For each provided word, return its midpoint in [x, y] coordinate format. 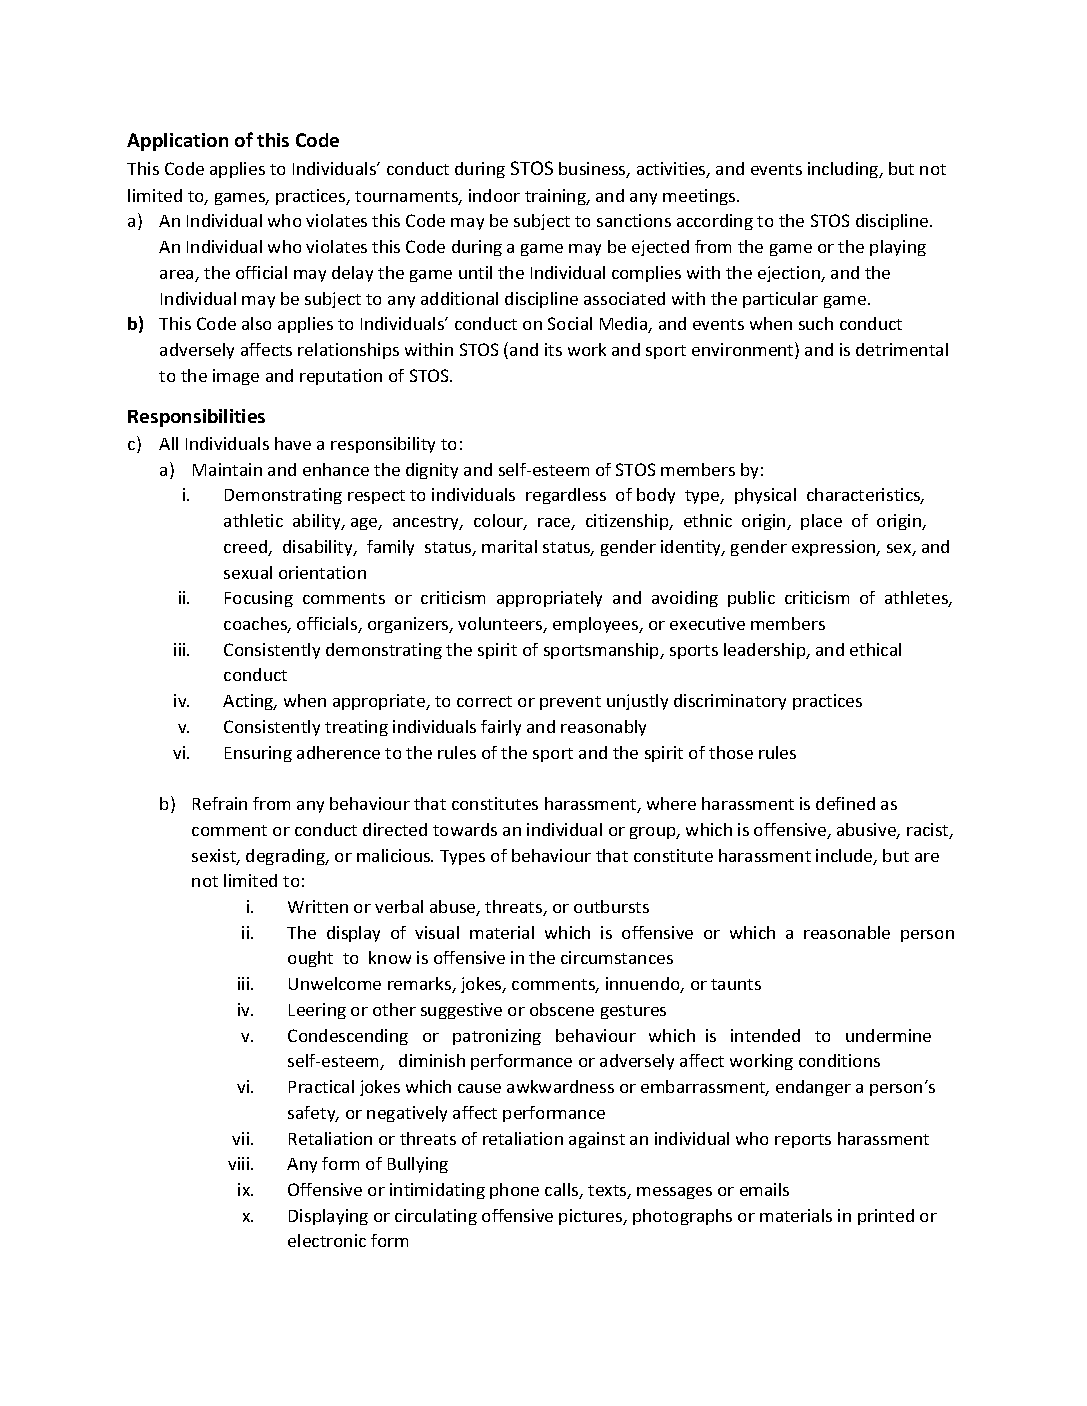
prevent [570, 703]
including [844, 170]
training [556, 197]
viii [240, 1163]
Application [177, 142]
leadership [766, 651]
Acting [249, 702]
